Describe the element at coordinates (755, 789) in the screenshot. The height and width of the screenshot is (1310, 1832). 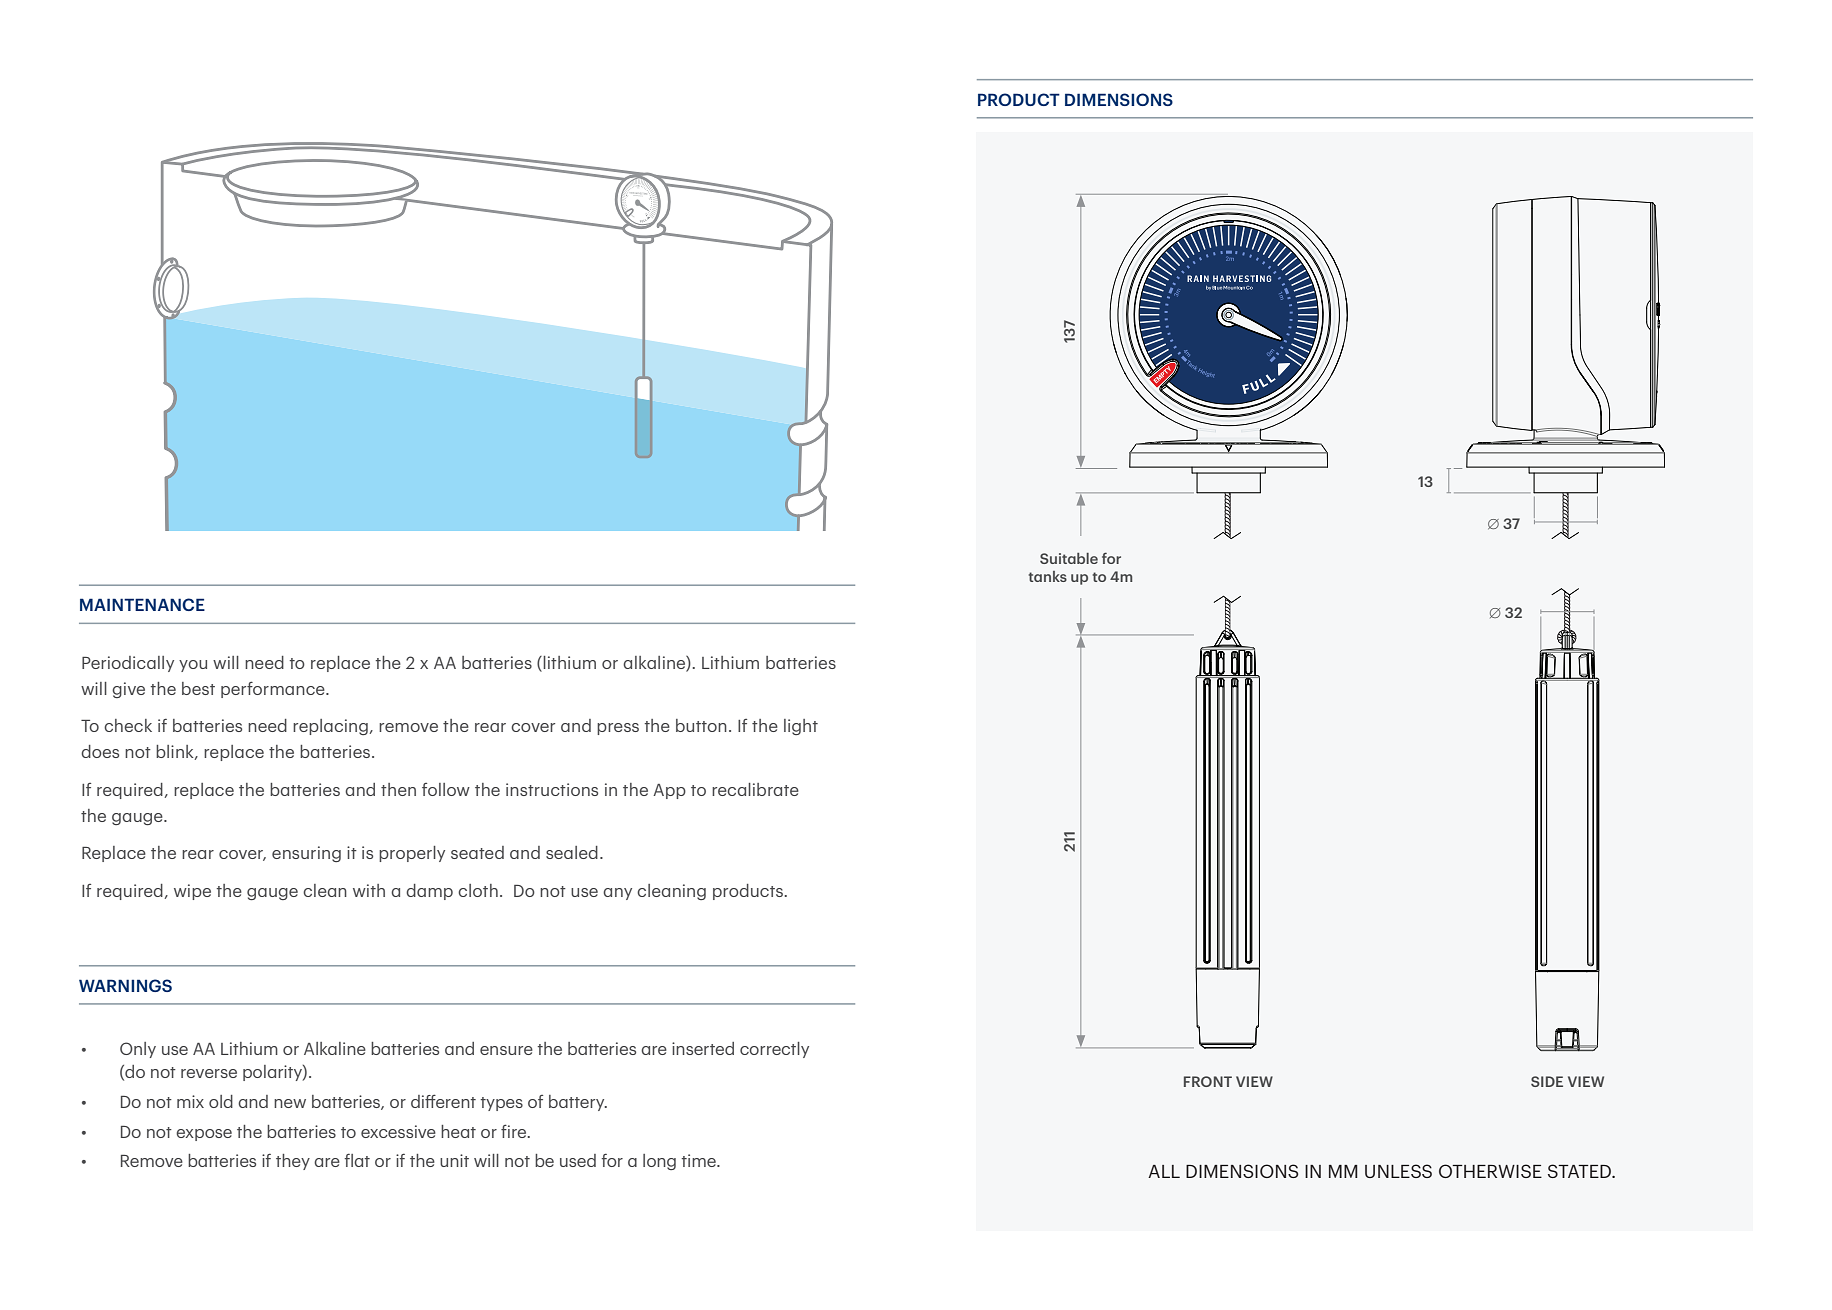
I see `recalibrate` at that location.
